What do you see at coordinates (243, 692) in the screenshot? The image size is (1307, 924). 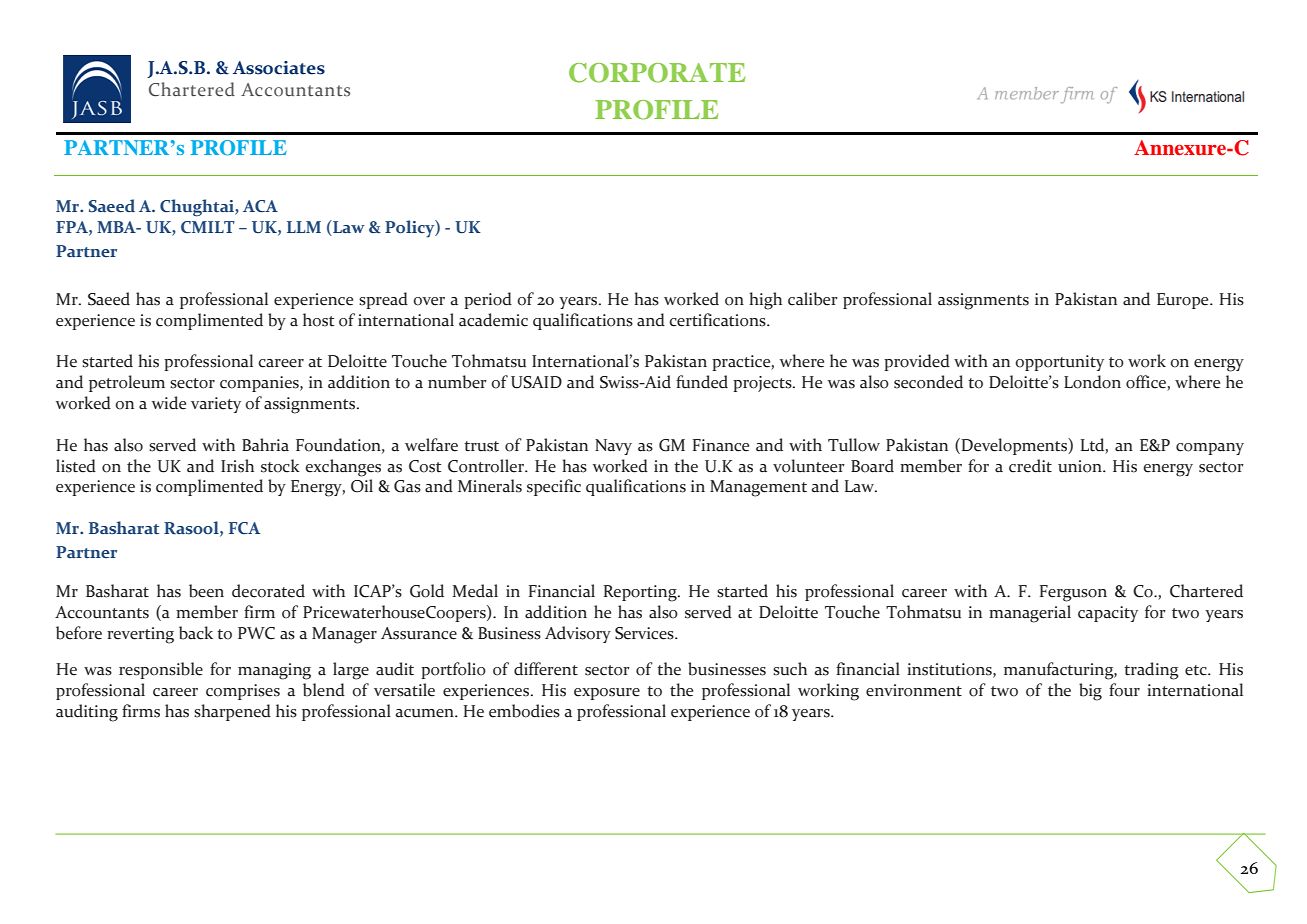 I see `comprises` at bounding box center [243, 692].
